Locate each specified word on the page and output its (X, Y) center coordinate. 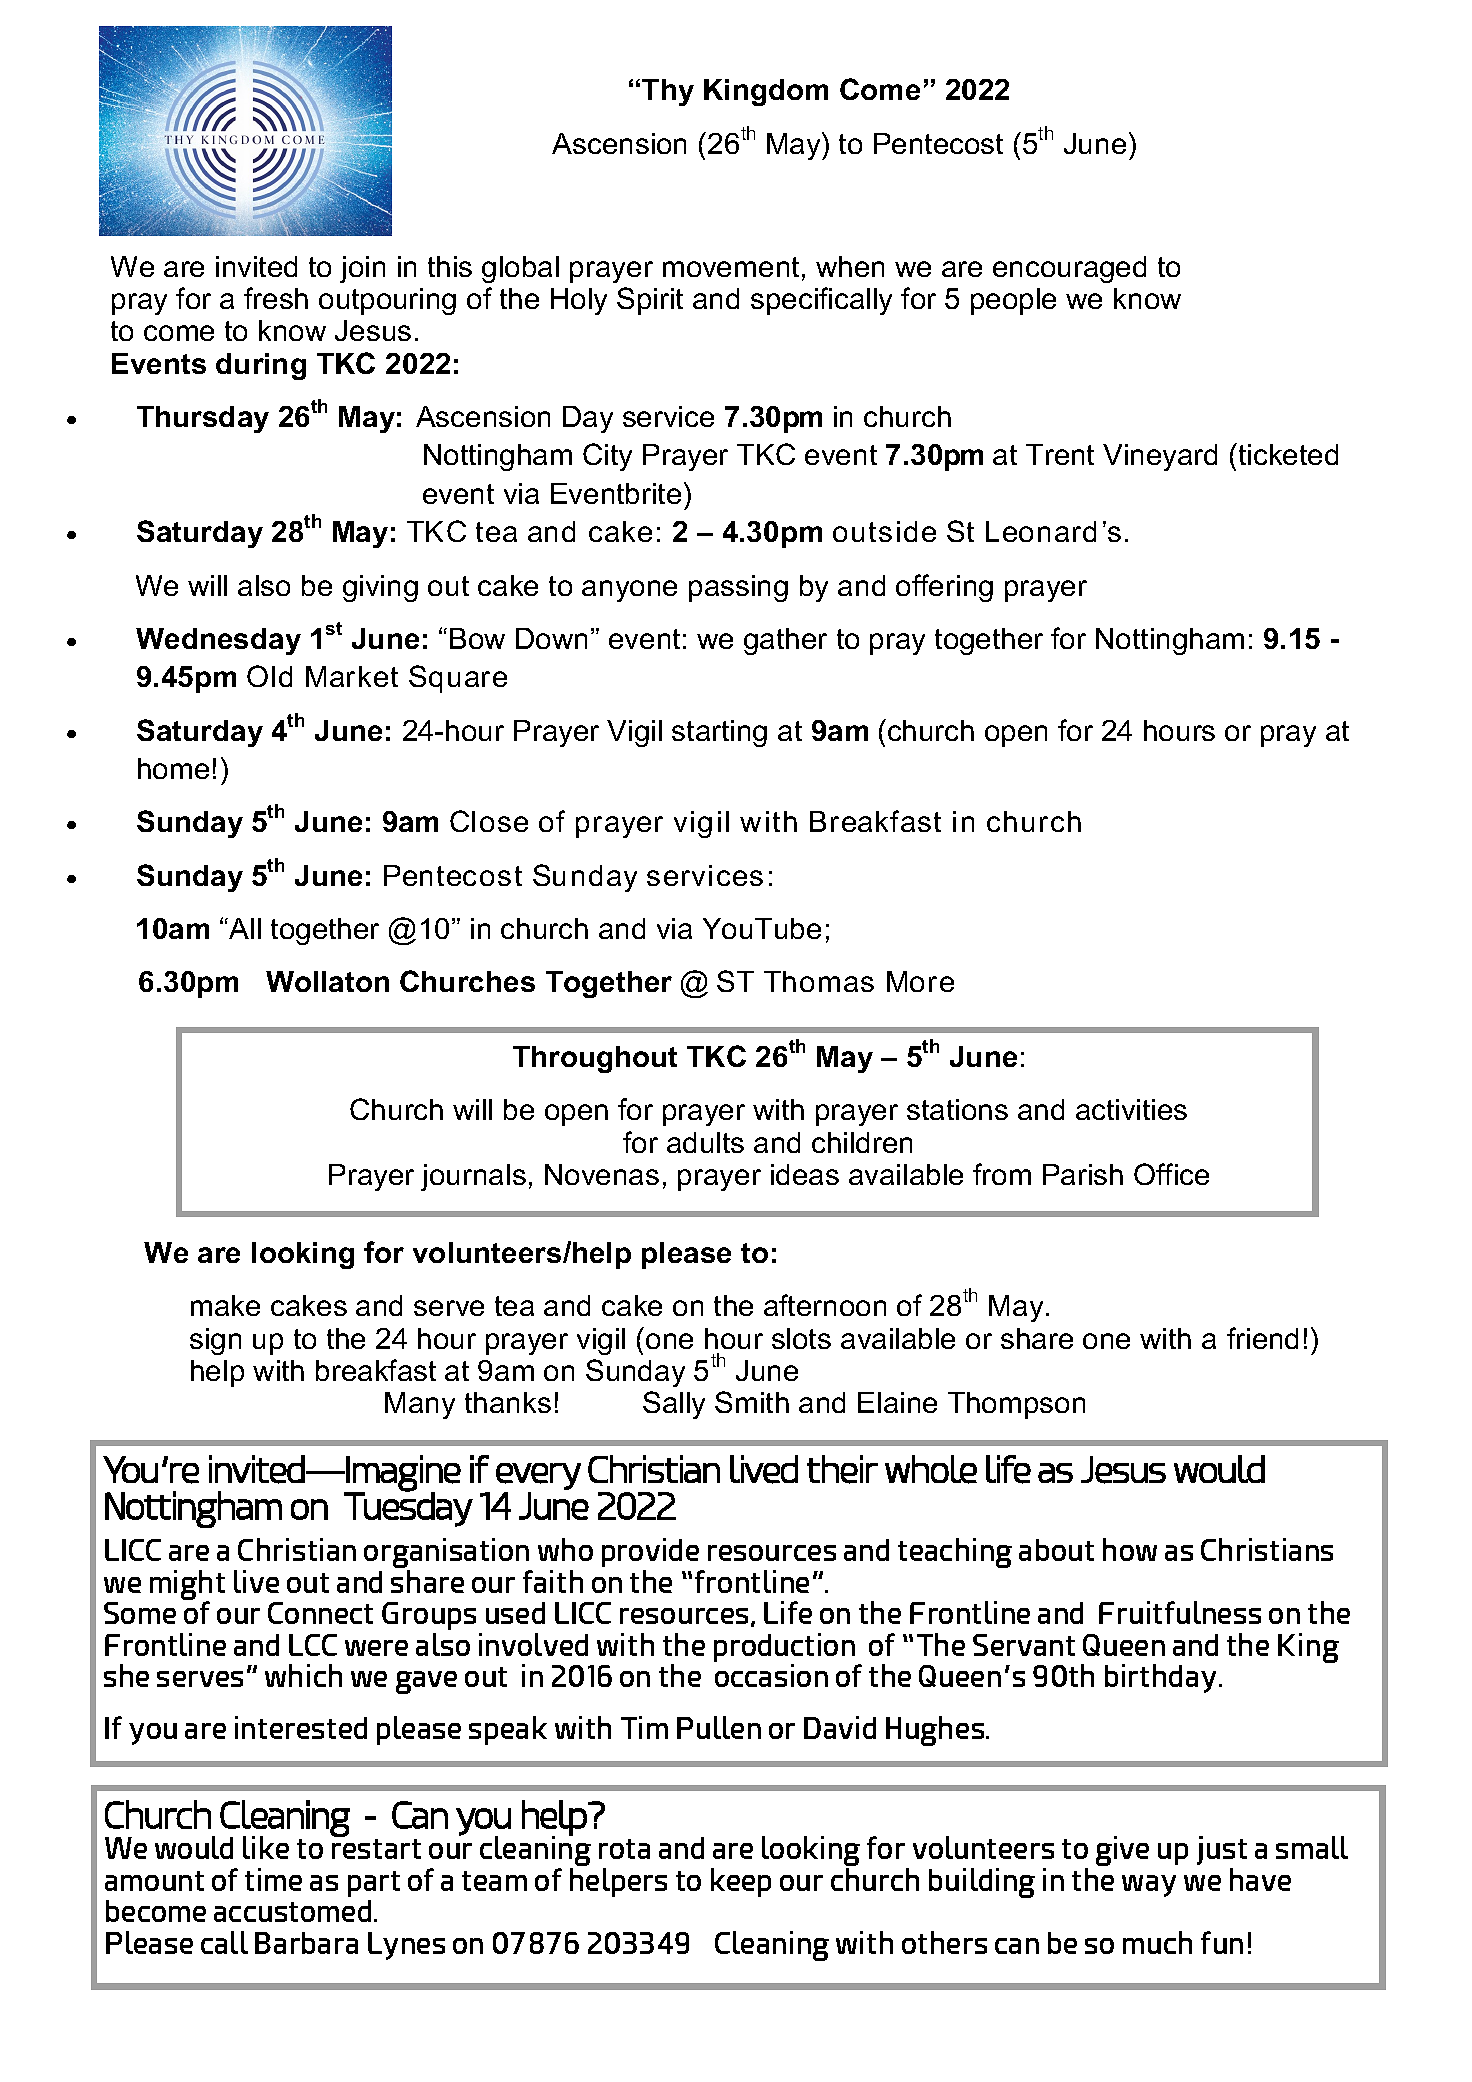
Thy (668, 92)
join (362, 269)
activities (1131, 1109)
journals (473, 1177)
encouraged (1069, 269)
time (273, 1879)
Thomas (819, 981)
